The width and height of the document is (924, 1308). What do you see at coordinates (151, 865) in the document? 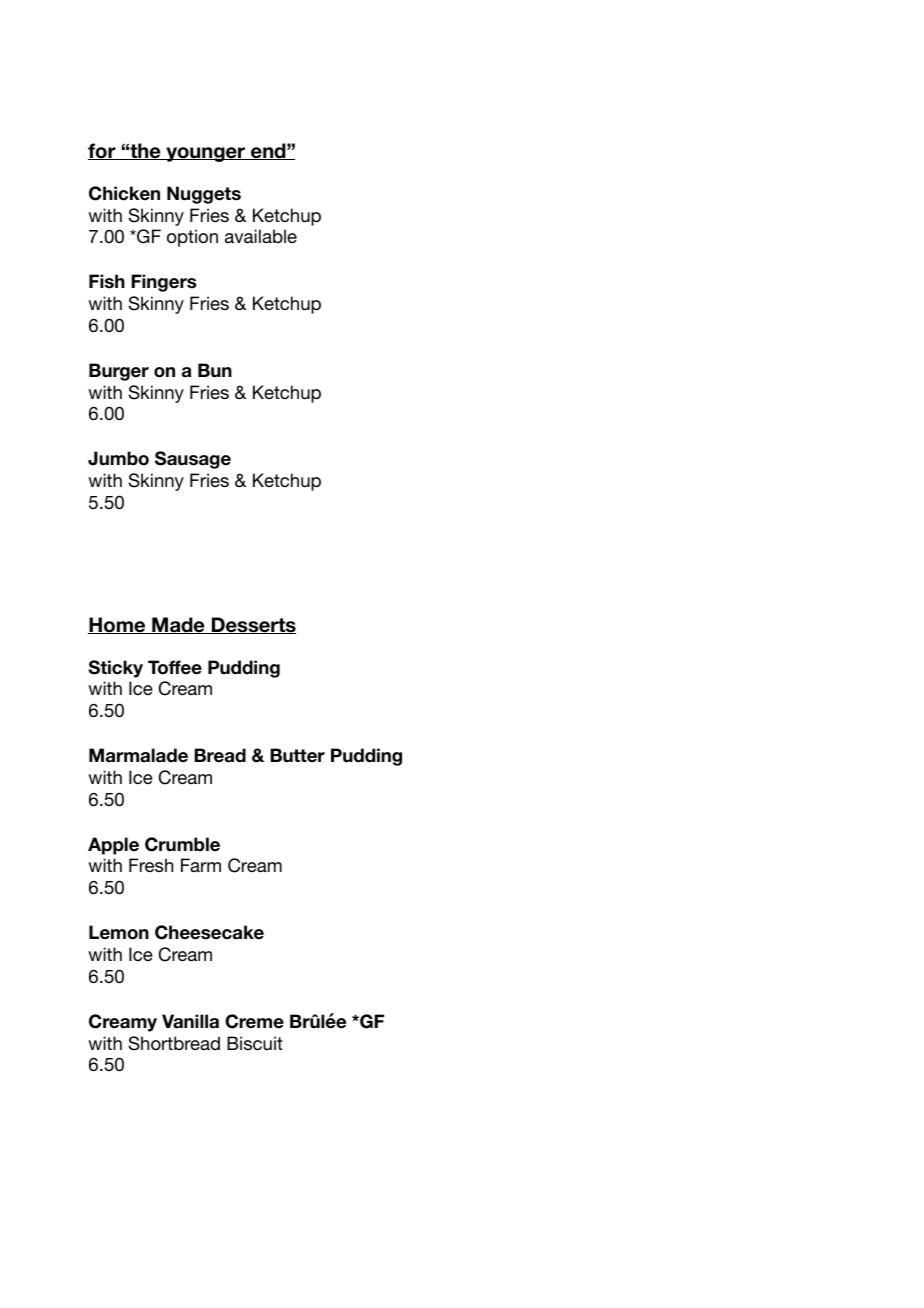
I see `Fresh` at bounding box center [151, 865].
